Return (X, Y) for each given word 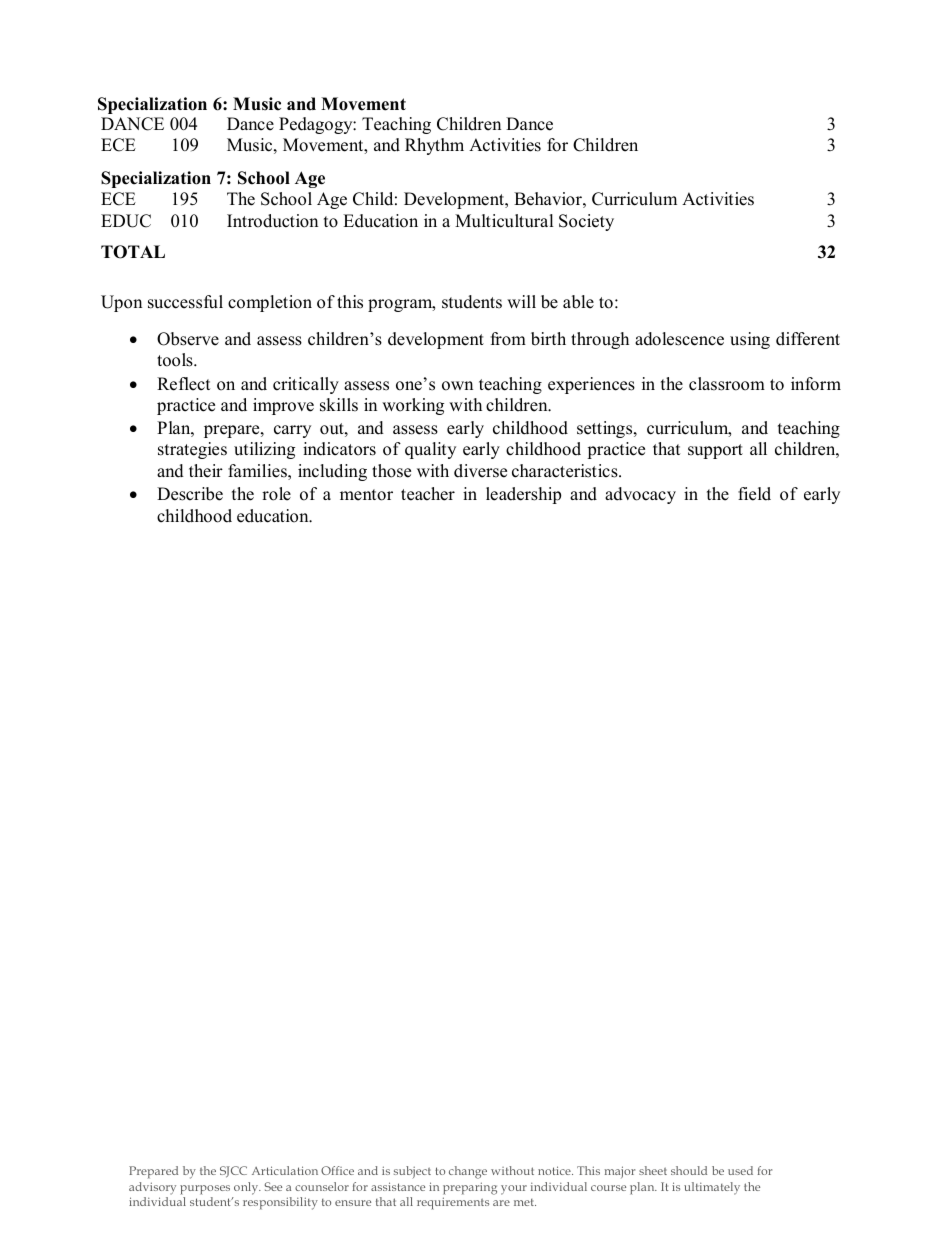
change (468, 1172)
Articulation (285, 1170)
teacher (428, 494)
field (754, 494)
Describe (190, 494)
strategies (192, 450)
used (740, 1170)
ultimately (712, 1188)
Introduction (272, 221)
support (715, 451)
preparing (470, 1188)
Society (586, 222)
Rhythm (434, 146)
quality (430, 450)
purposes (205, 1190)
